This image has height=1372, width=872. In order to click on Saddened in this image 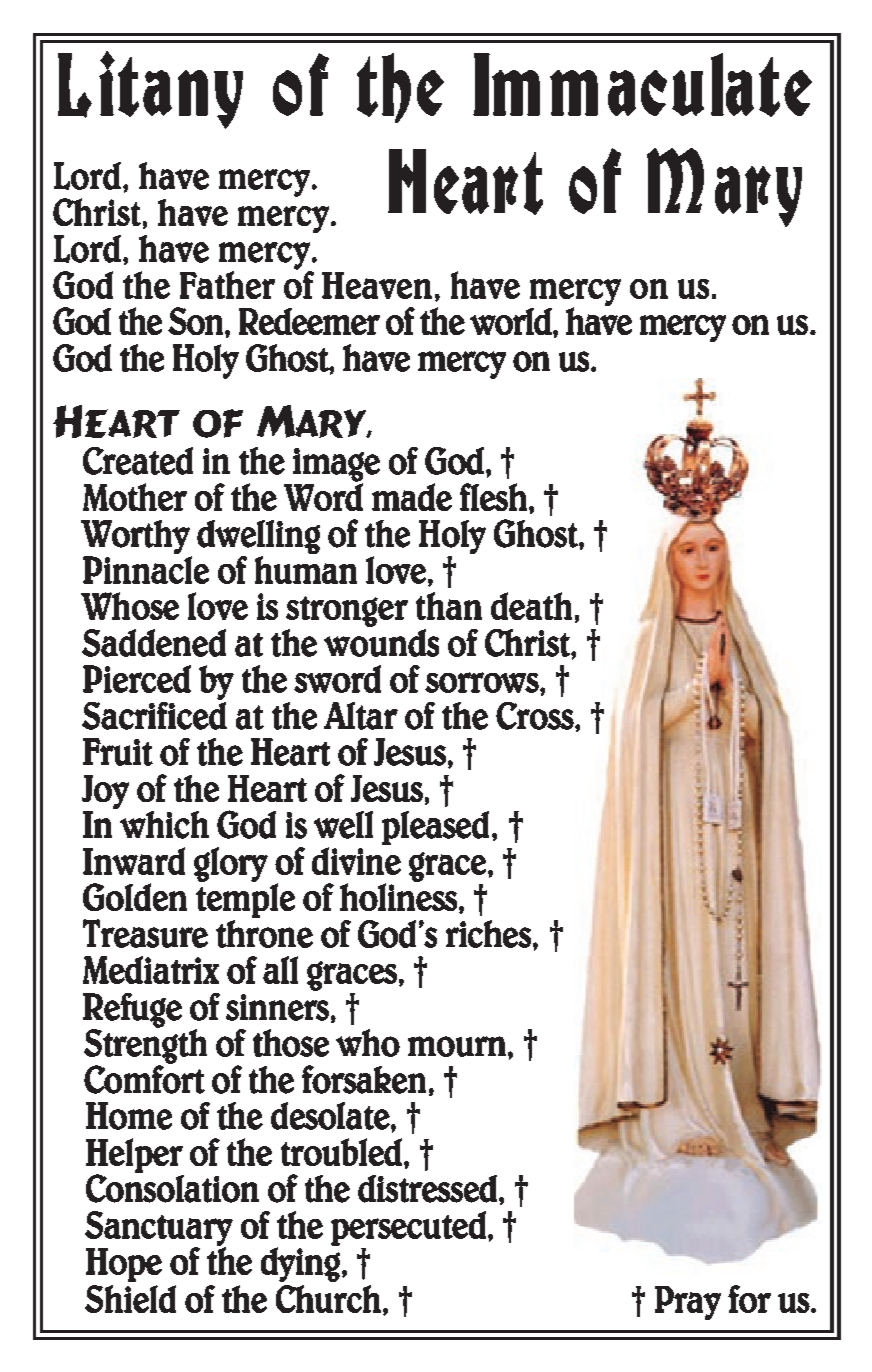, I will do `click(154, 643)`.
